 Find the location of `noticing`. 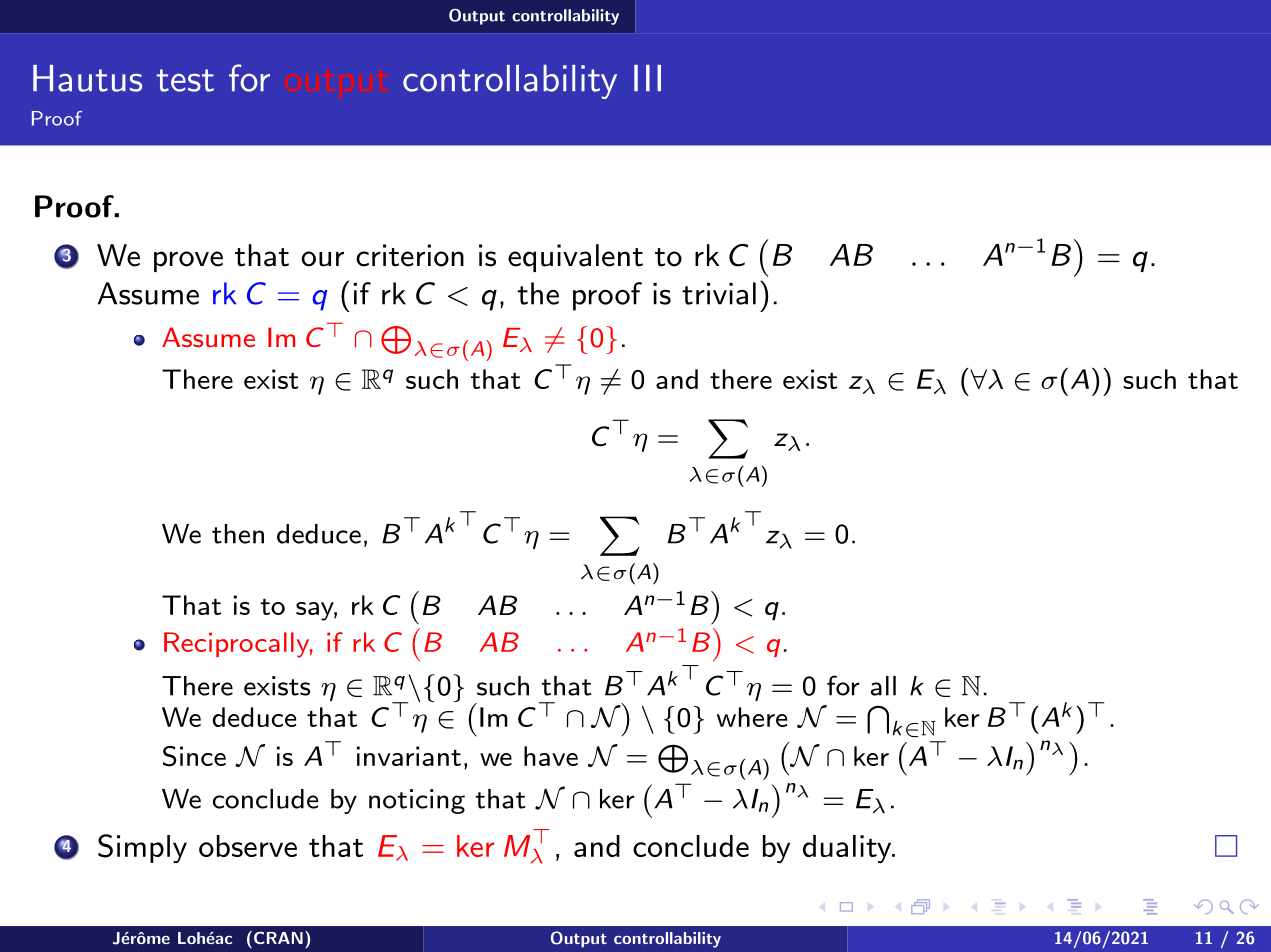

noticing is located at coordinates (417, 801).
